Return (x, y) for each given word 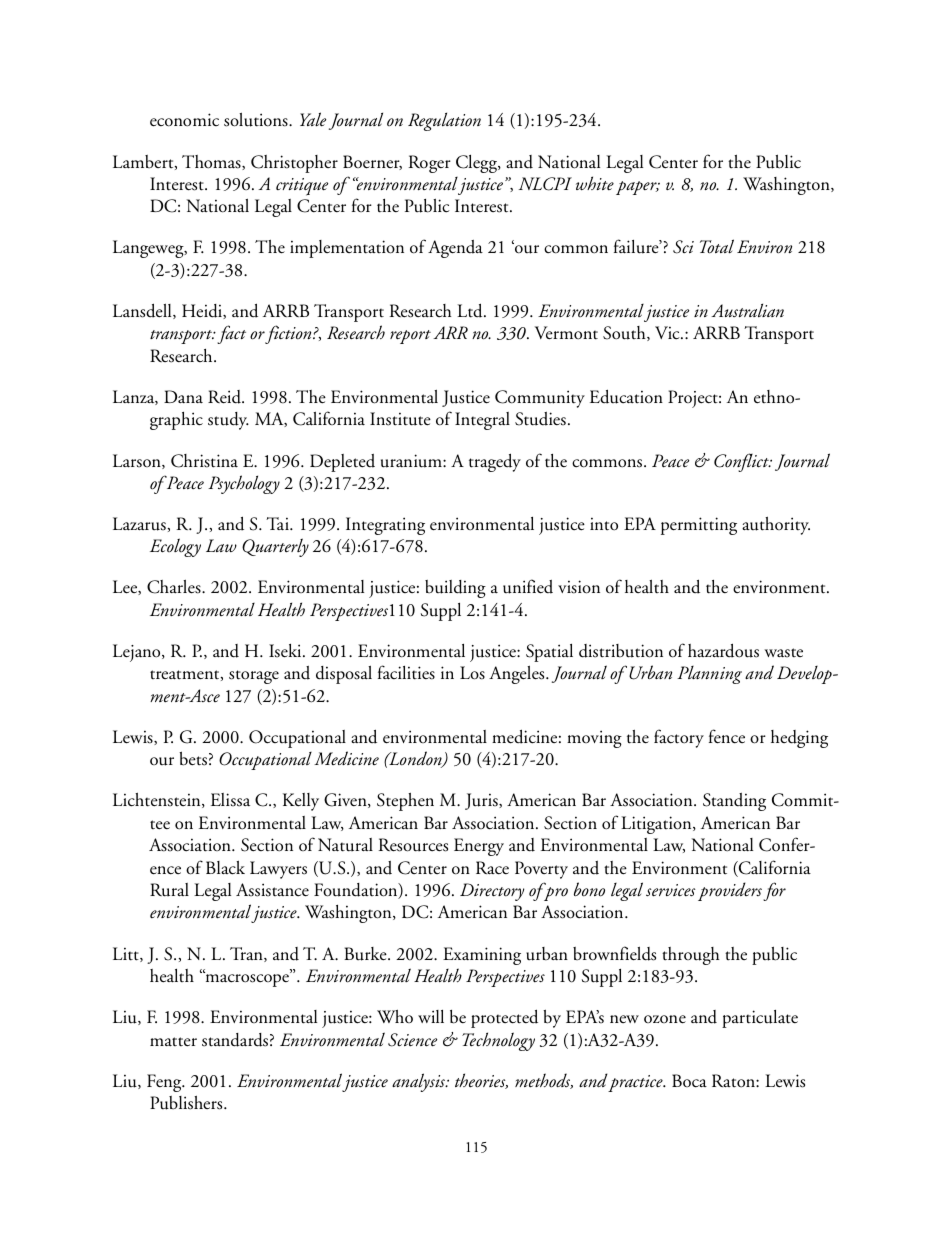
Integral (482, 421)
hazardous (723, 650)
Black (225, 868)
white (595, 183)
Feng (165, 1083)
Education (626, 396)
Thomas (212, 162)
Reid (226, 397)
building (455, 589)
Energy (479, 847)
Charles (175, 587)
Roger (430, 164)
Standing (734, 802)
